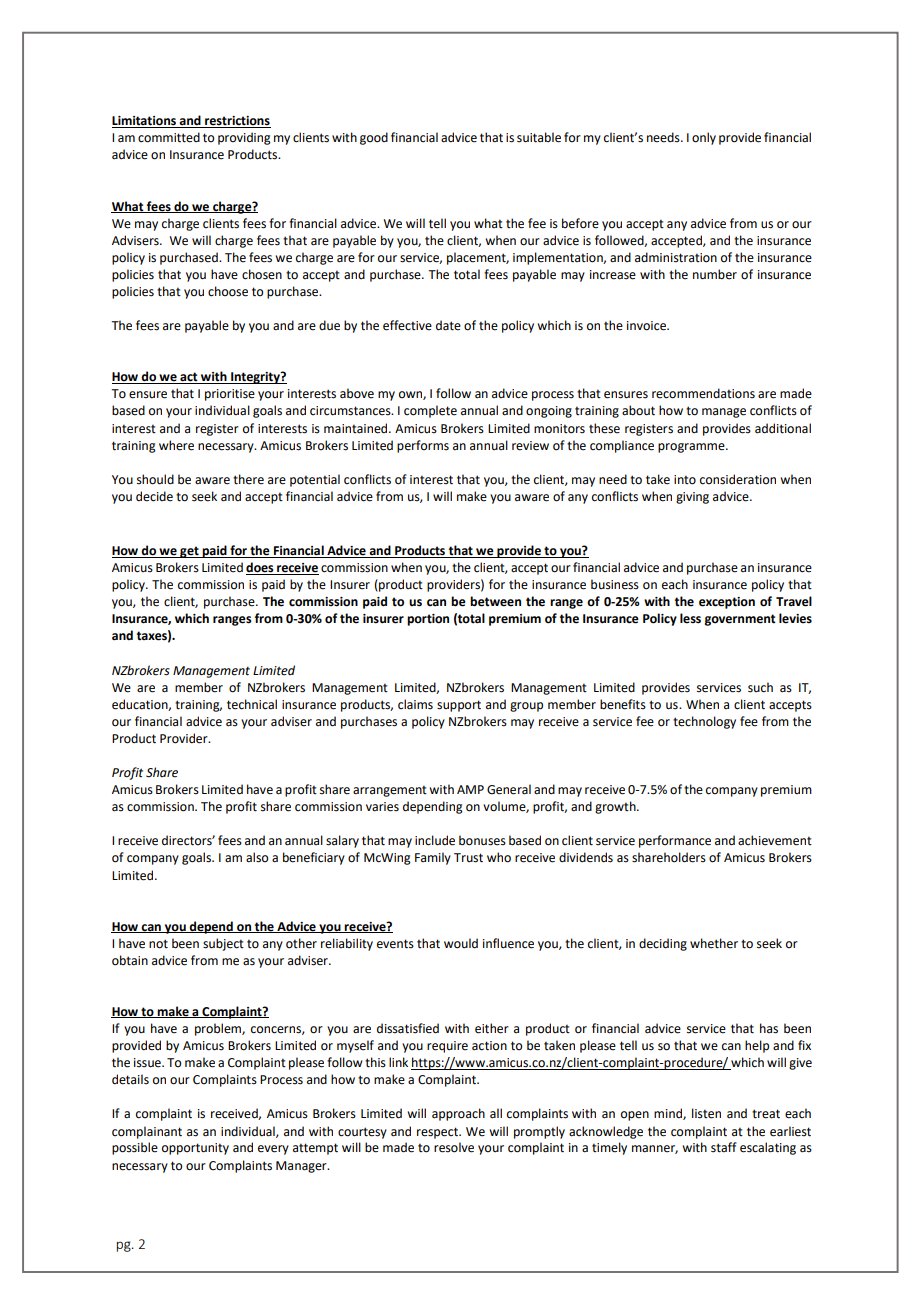 This screenshot has width=924, height=1308. What do you see at coordinates (458, 1114) in the screenshot?
I see `approach` at bounding box center [458, 1114].
